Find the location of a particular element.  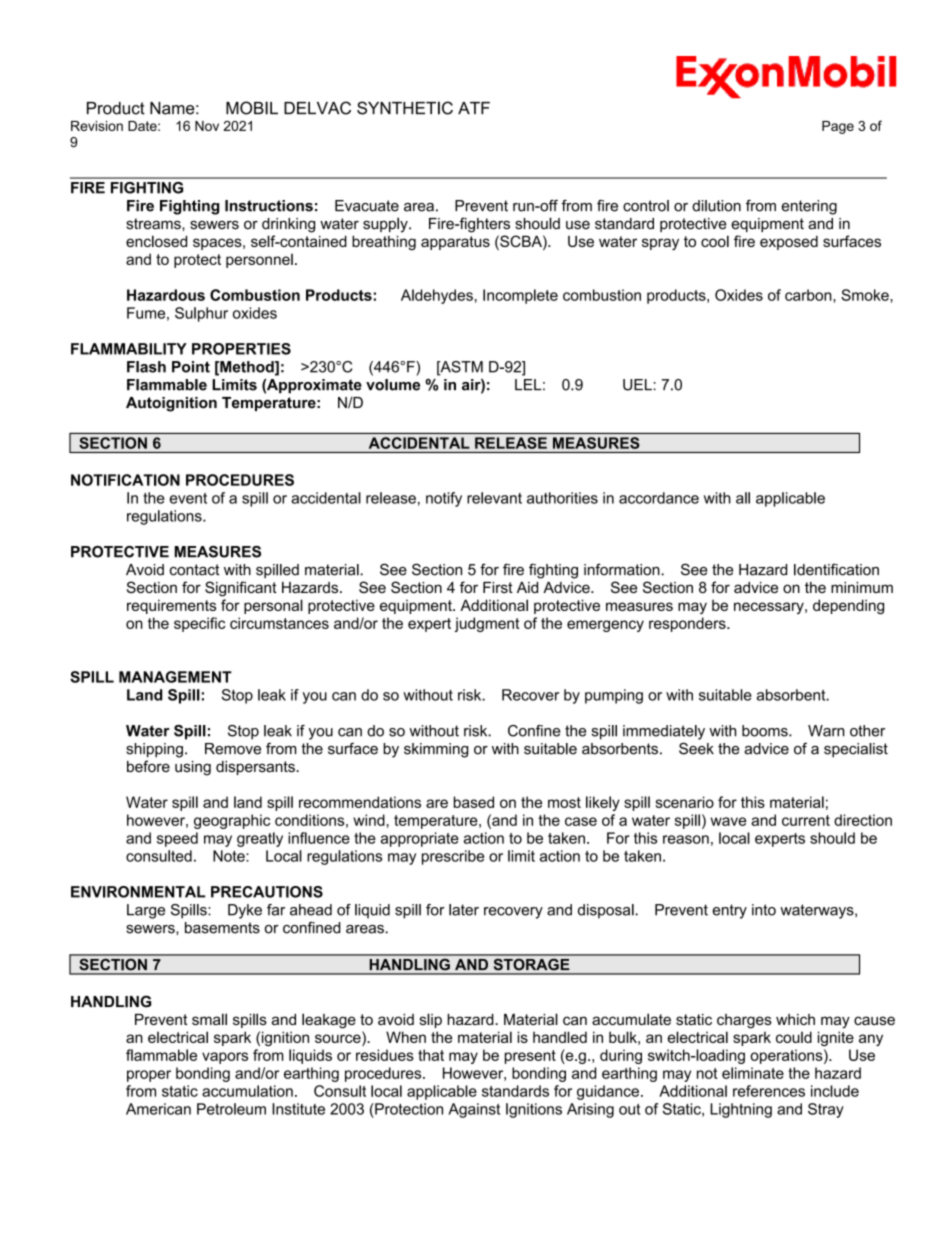

ATF is located at coordinates (474, 108).
